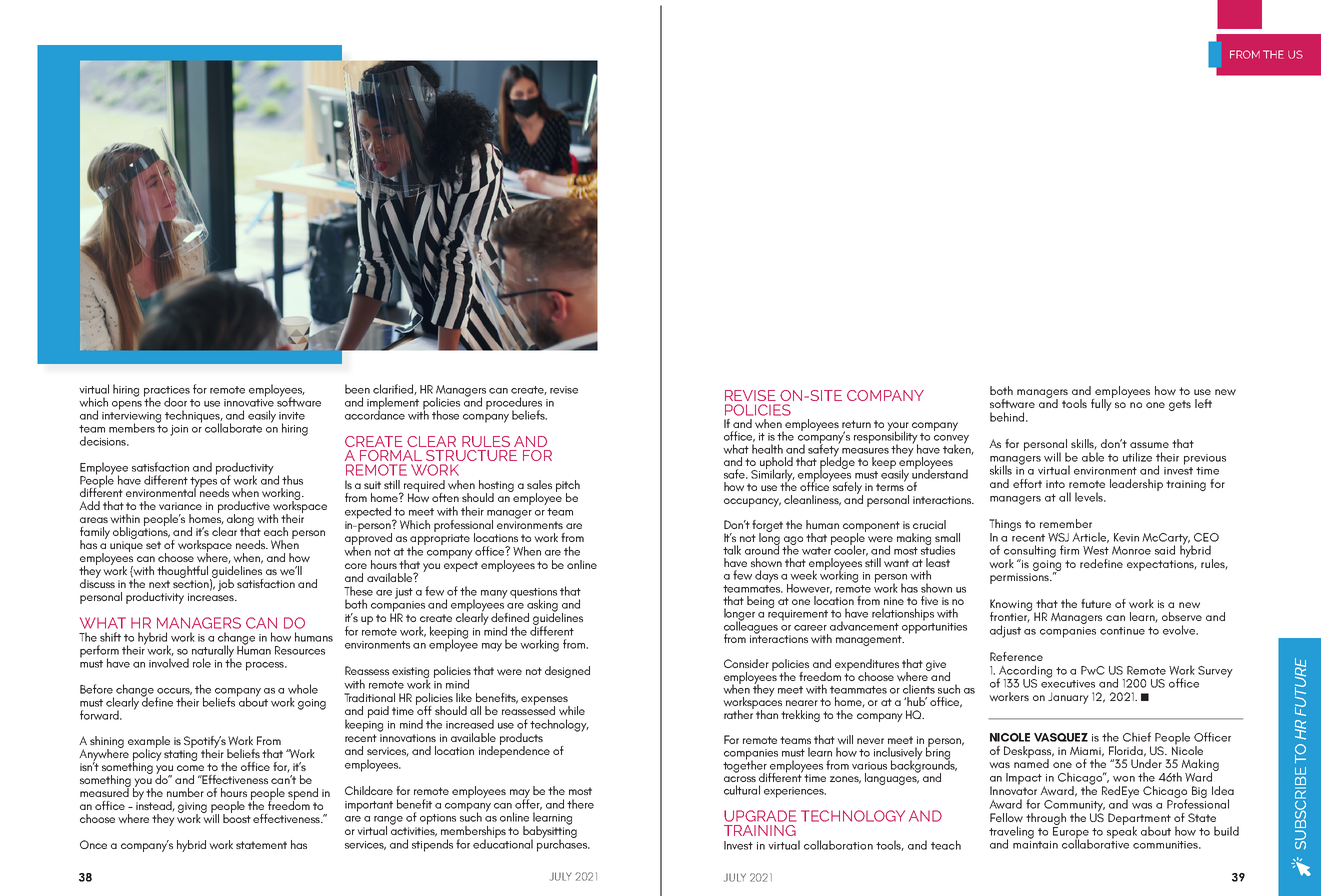  I want to click on innovative, so click(249, 401).
